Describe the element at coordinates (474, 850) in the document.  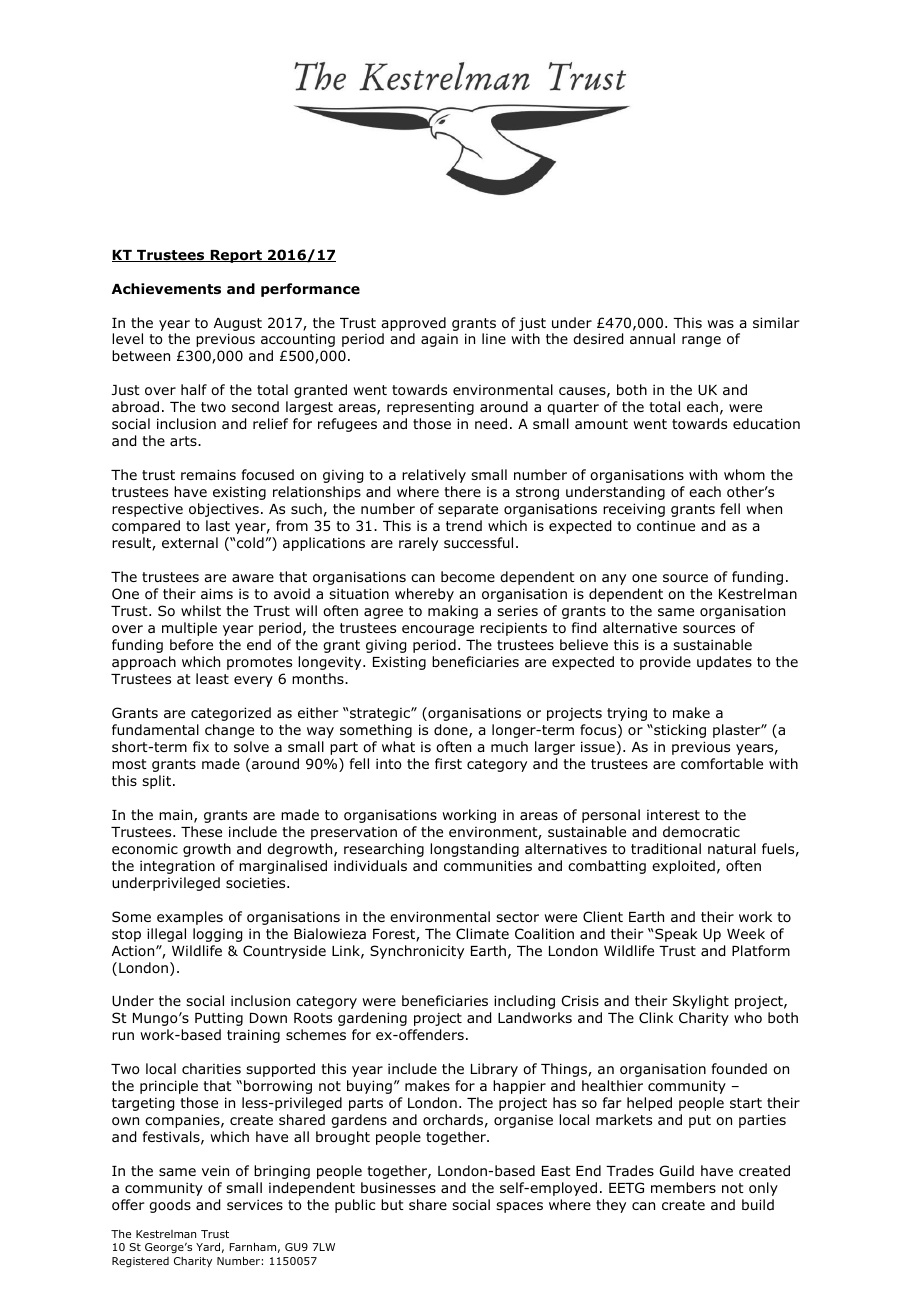
I see `longstanding` at that location.
